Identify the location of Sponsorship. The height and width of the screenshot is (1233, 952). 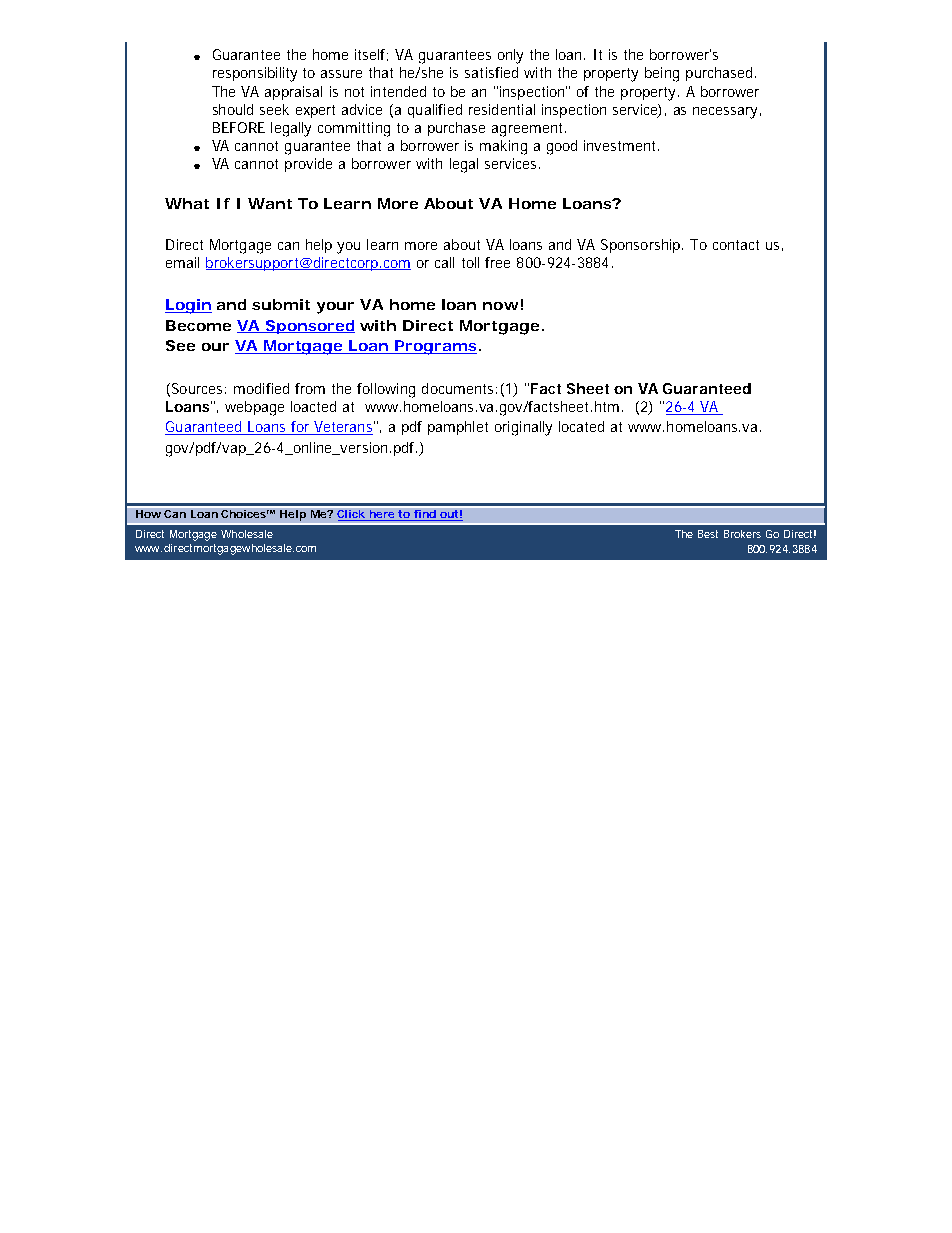
(642, 246).
